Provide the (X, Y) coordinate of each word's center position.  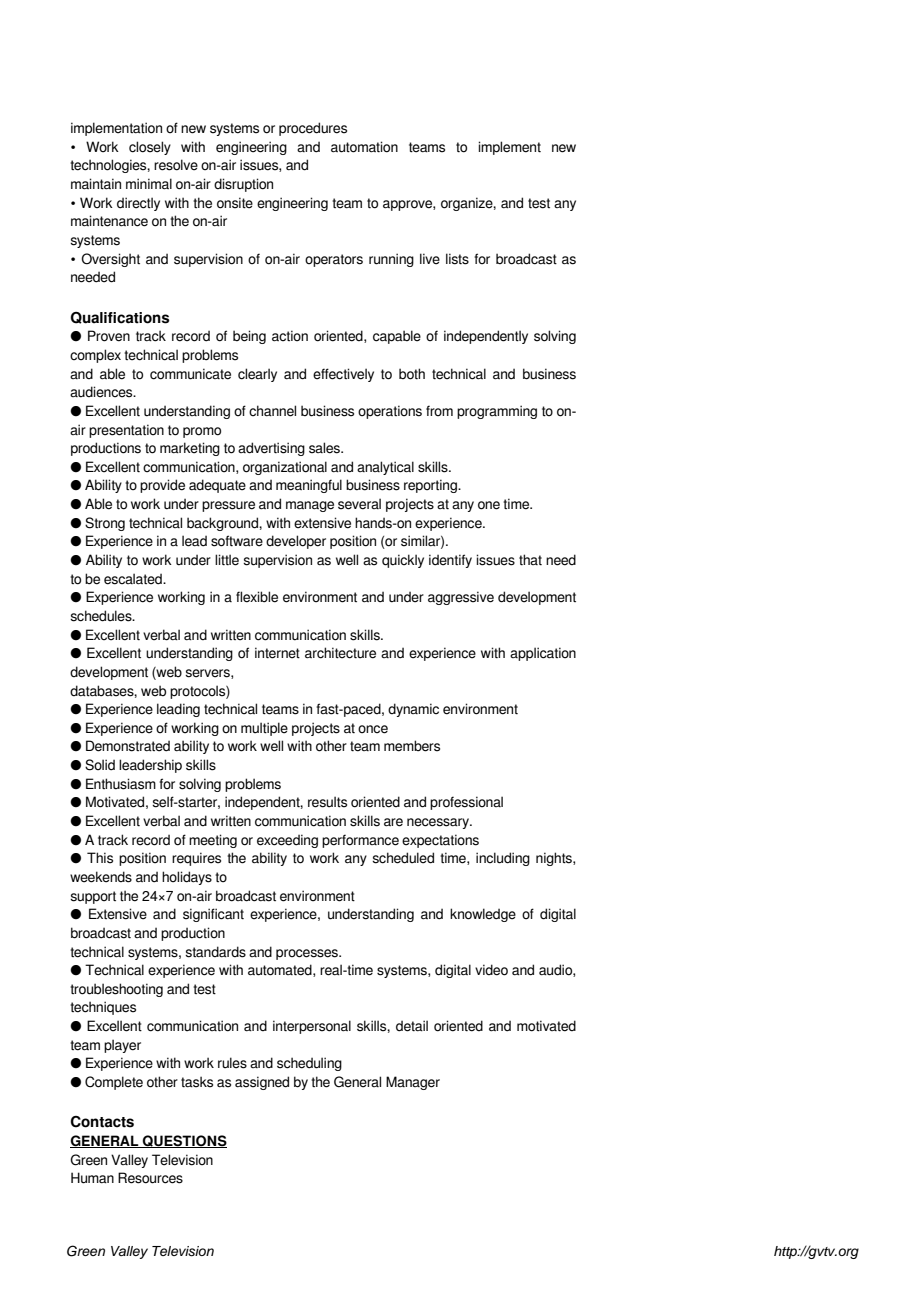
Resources (150, 1178)
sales (326, 448)
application (543, 654)
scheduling (309, 1064)
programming (497, 412)
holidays (187, 878)
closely (150, 148)
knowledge (483, 915)
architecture (340, 653)
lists (457, 259)
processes (308, 954)
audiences (102, 392)
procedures (313, 129)
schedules (102, 616)
